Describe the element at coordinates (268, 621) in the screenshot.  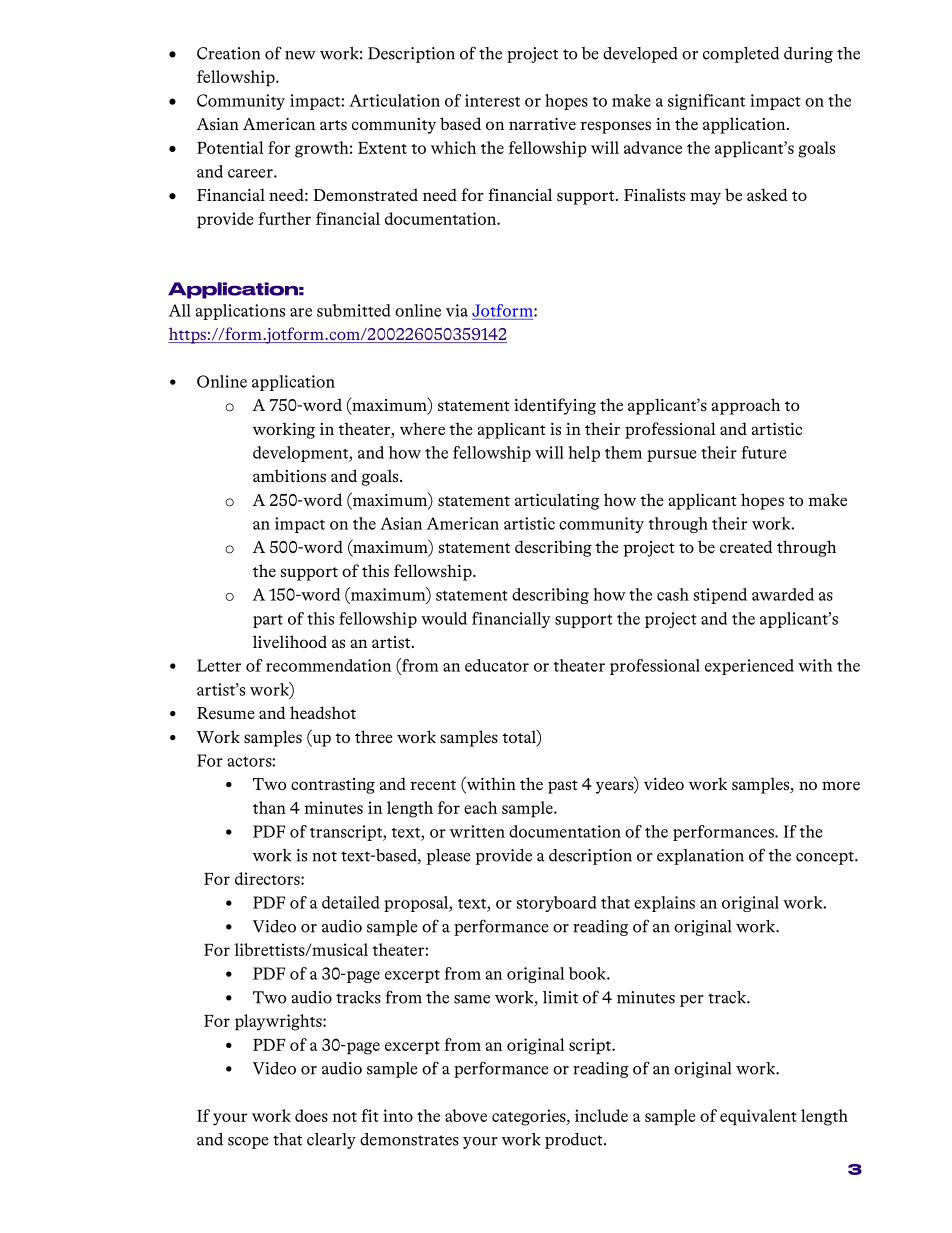
I see `part` at that location.
